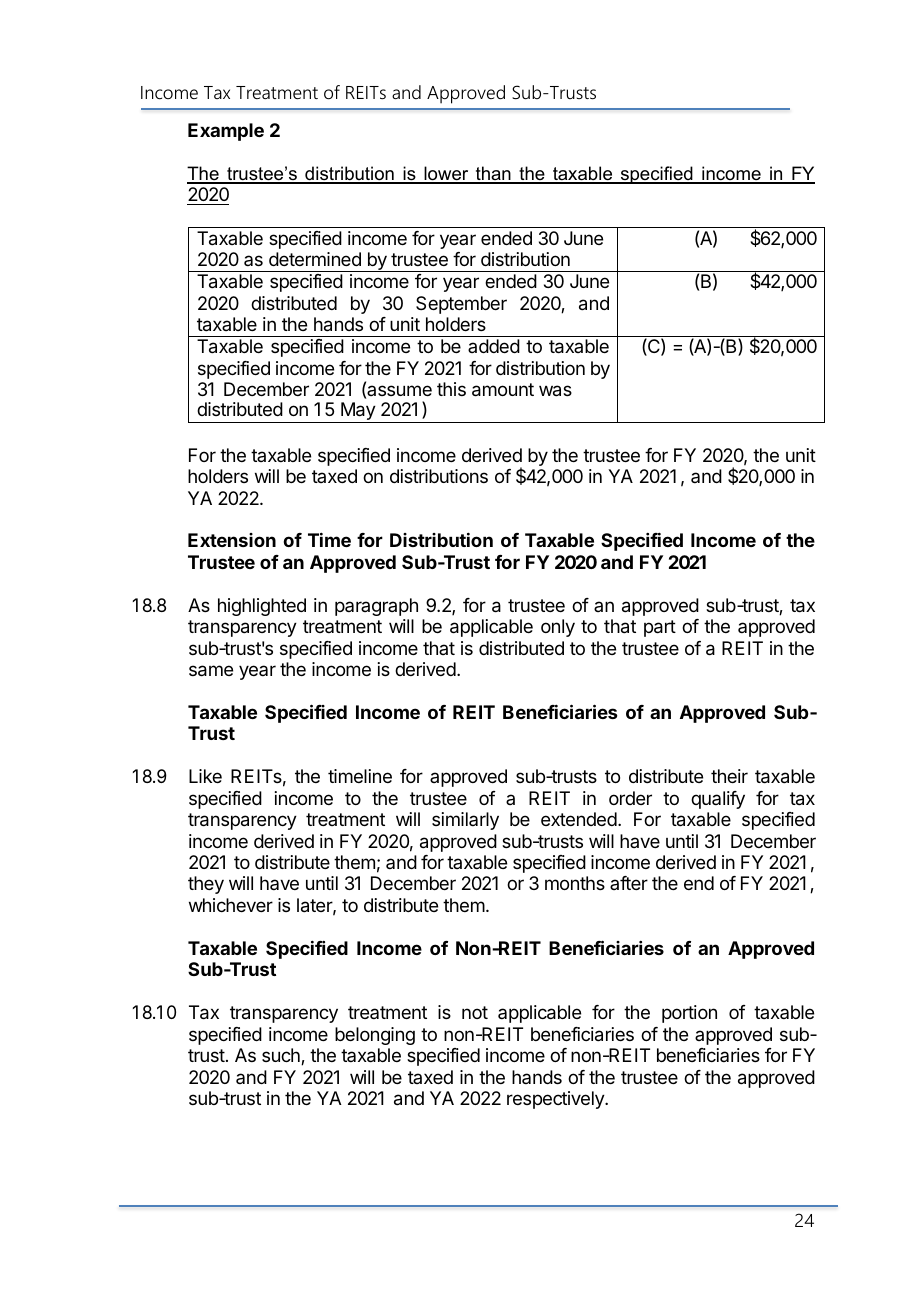  I want to click on Like, so click(205, 776).
